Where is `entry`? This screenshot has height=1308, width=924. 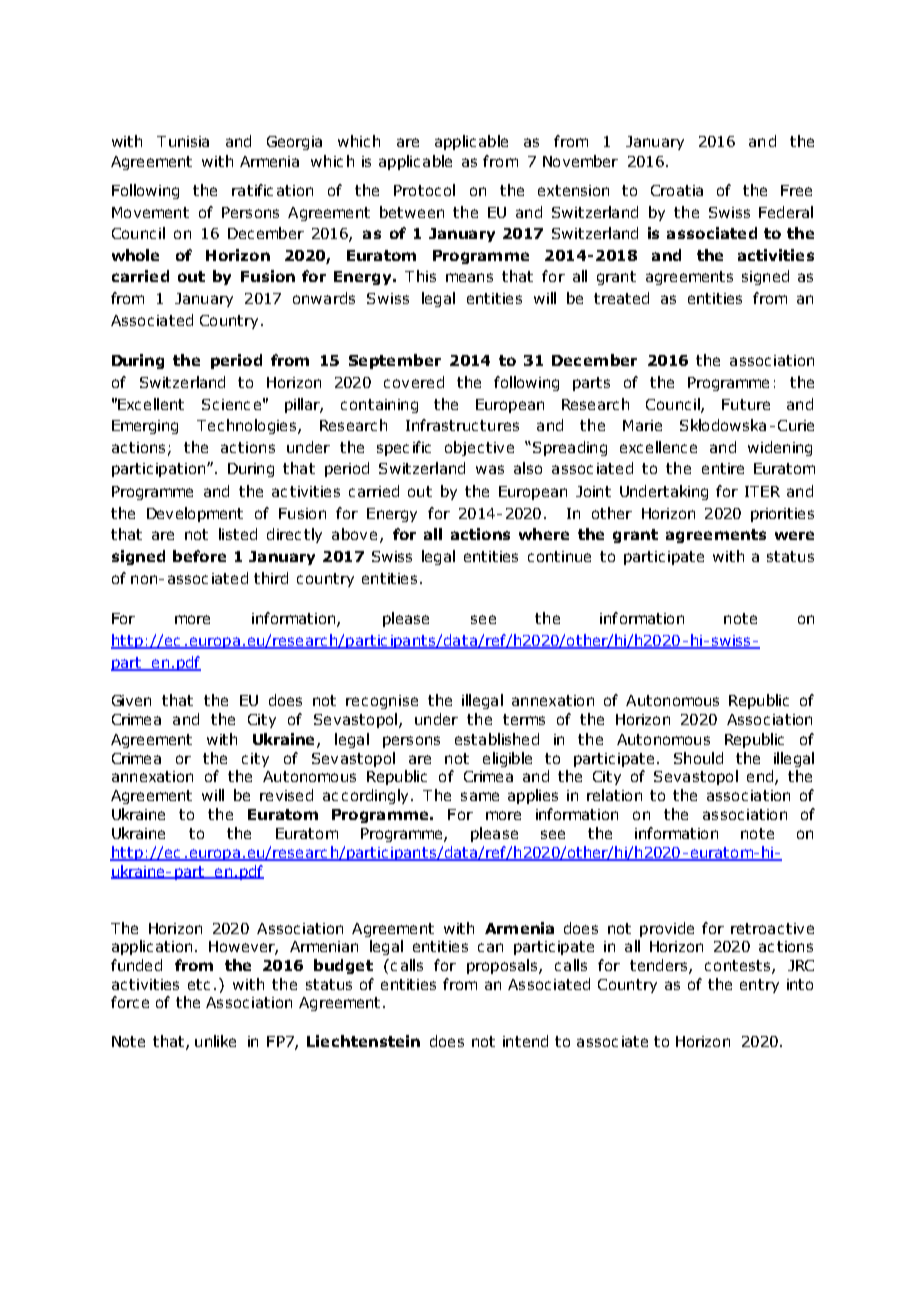
entry is located at coordinates (759, 986).
